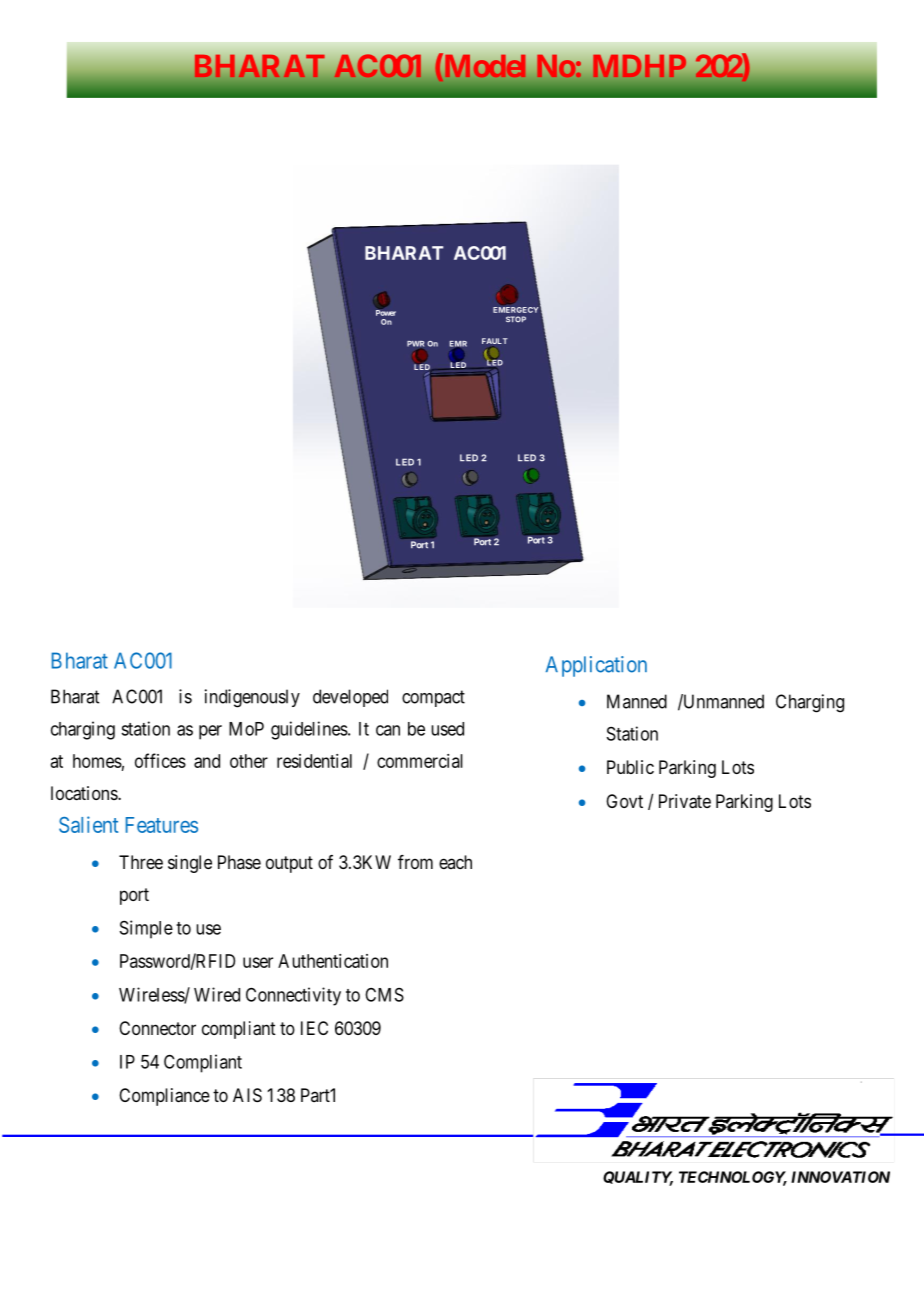 This image has height=1308, width=924. What do you see at coordinates (638, 1178) in the image?
I see `QUALITY` at bounding box center [638, 1178].
